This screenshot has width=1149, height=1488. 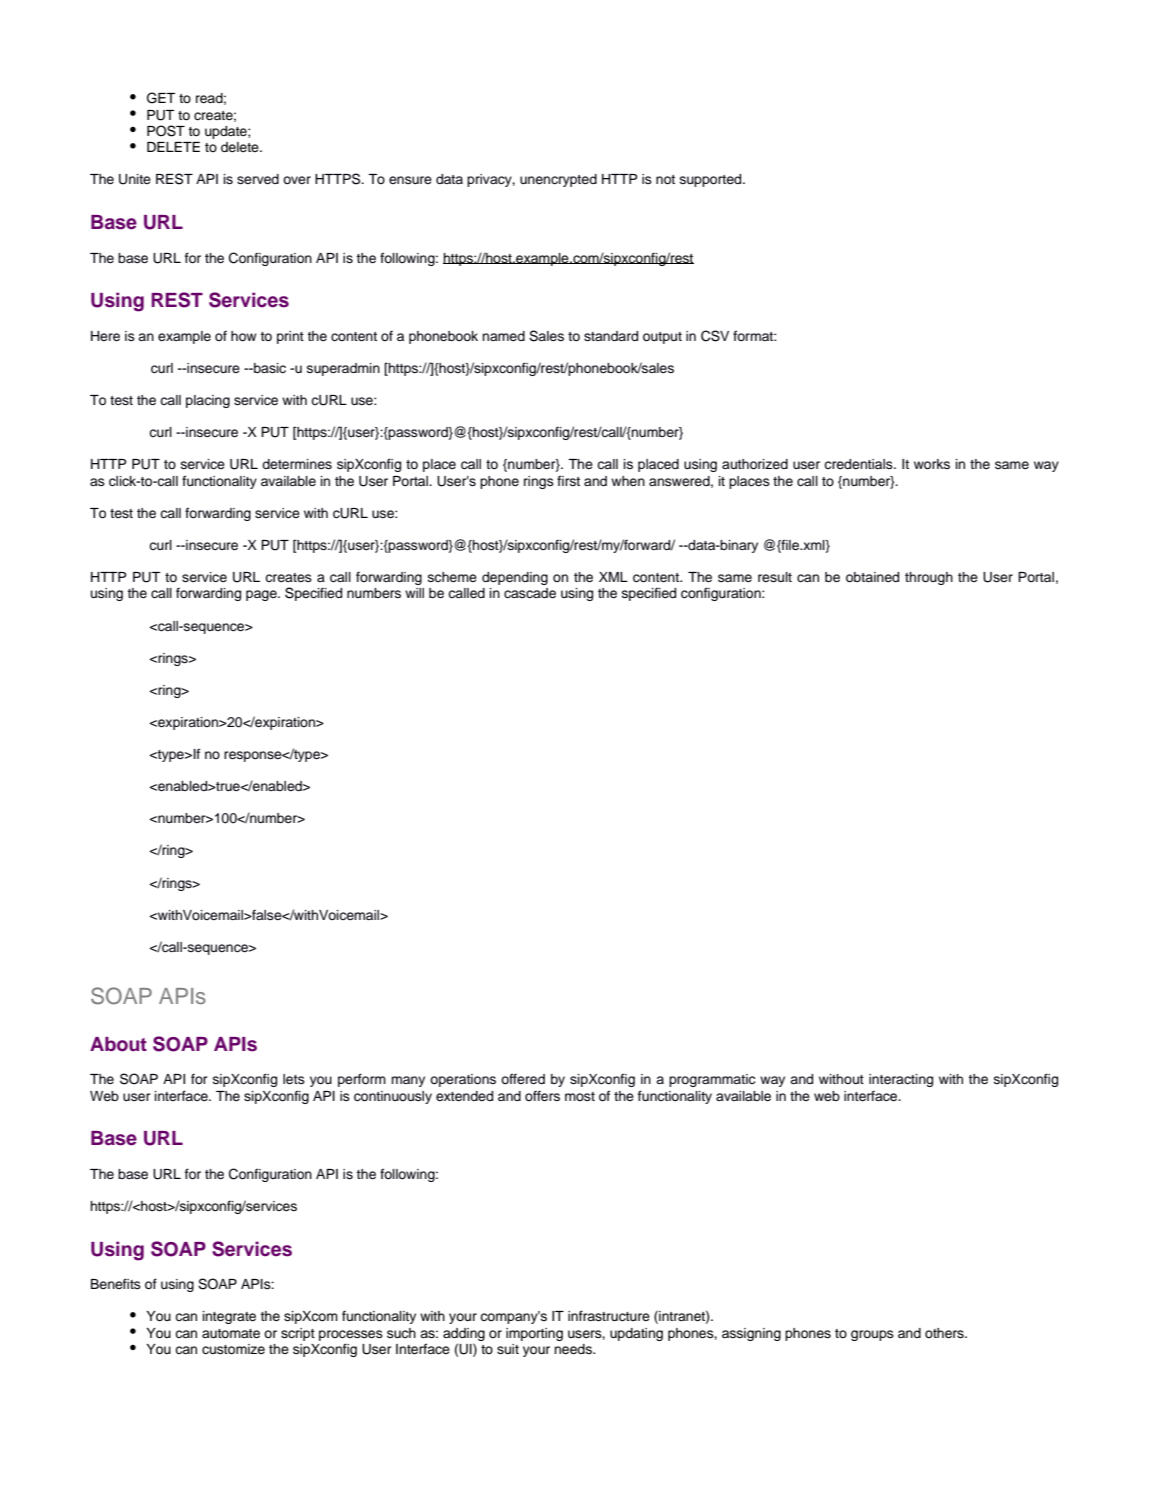 What do you see at coordinates (208, 401) in the screenshot?
I see `placing` at bounding box center [208, 401].
